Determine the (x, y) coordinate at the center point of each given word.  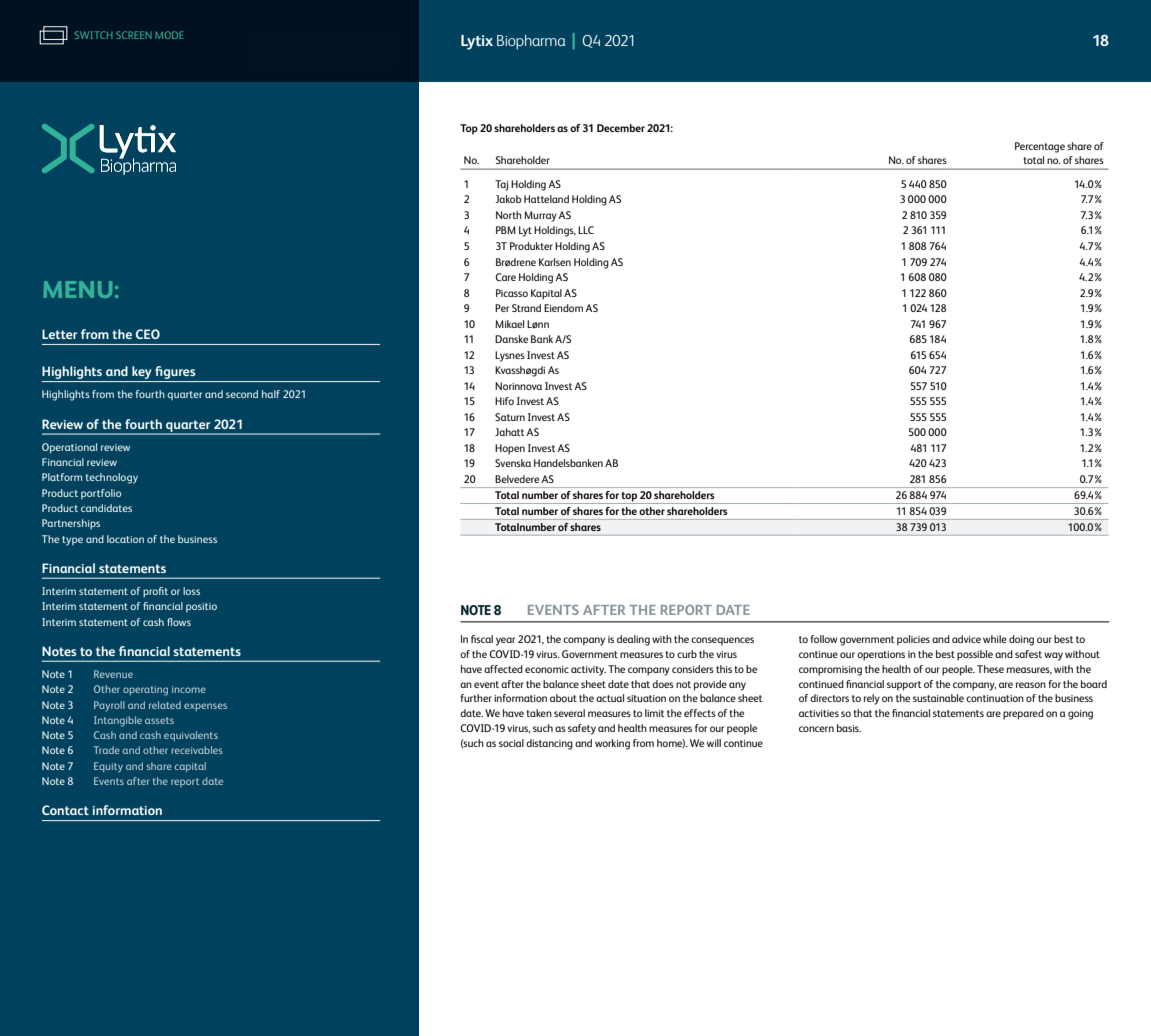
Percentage (1040, 147)
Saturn (510, 417)
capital (190, 767)
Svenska (513, 463)
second (242, 394)
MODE (169, 35)
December (621, 128)
